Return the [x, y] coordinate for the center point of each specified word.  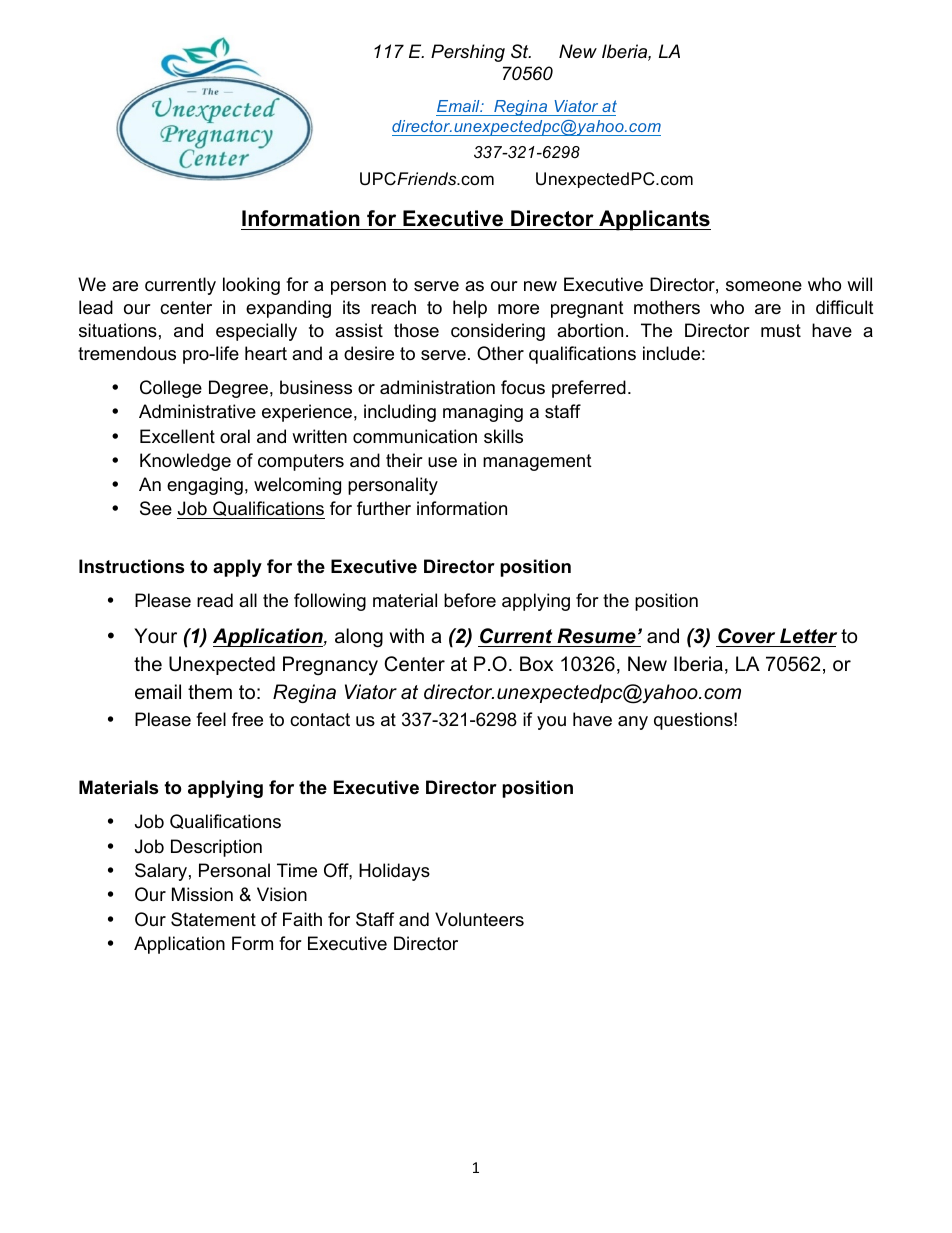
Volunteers [479, 919]
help [470, 309]
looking [251, 286]
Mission [202, 894]
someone [764, 286]
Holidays [394, 872]
